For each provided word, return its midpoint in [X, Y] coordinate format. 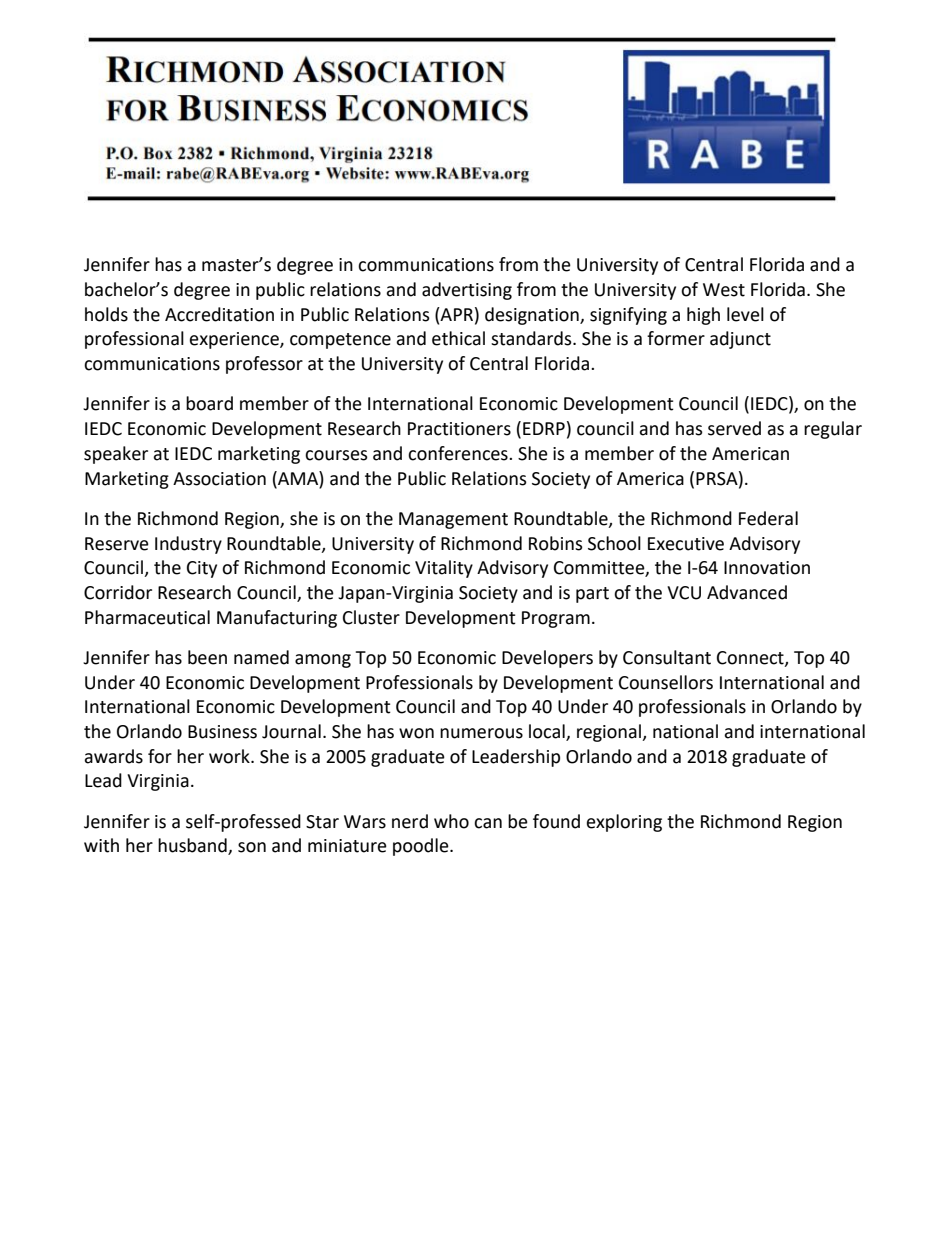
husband [193, 846]
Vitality [444, 569]
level [745, 314]
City [202, 569]
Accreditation [219, 314]
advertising [467, 291]
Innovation [767, 568]
